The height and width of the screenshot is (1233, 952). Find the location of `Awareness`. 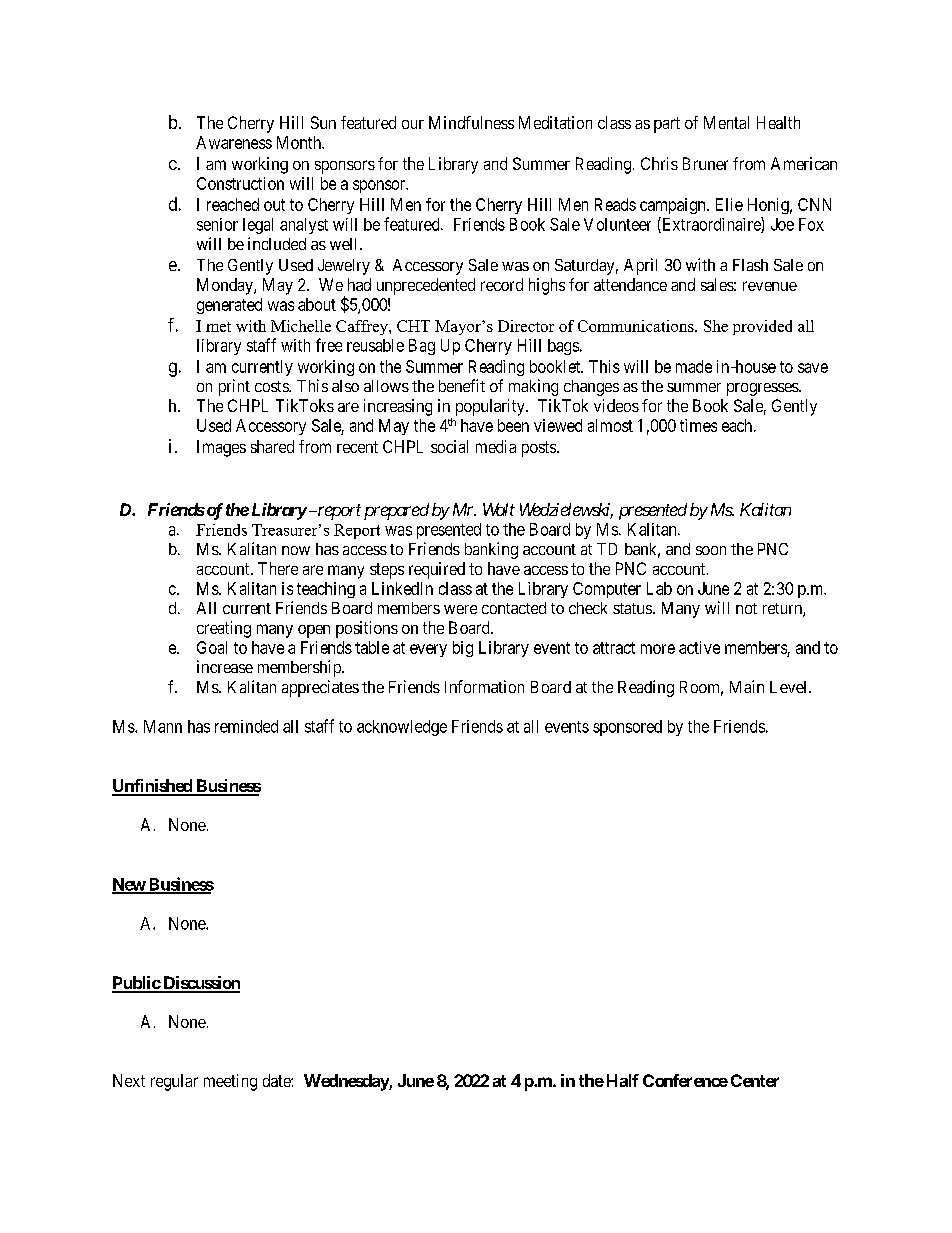

Awareness is located at coordinates (234, 142).
